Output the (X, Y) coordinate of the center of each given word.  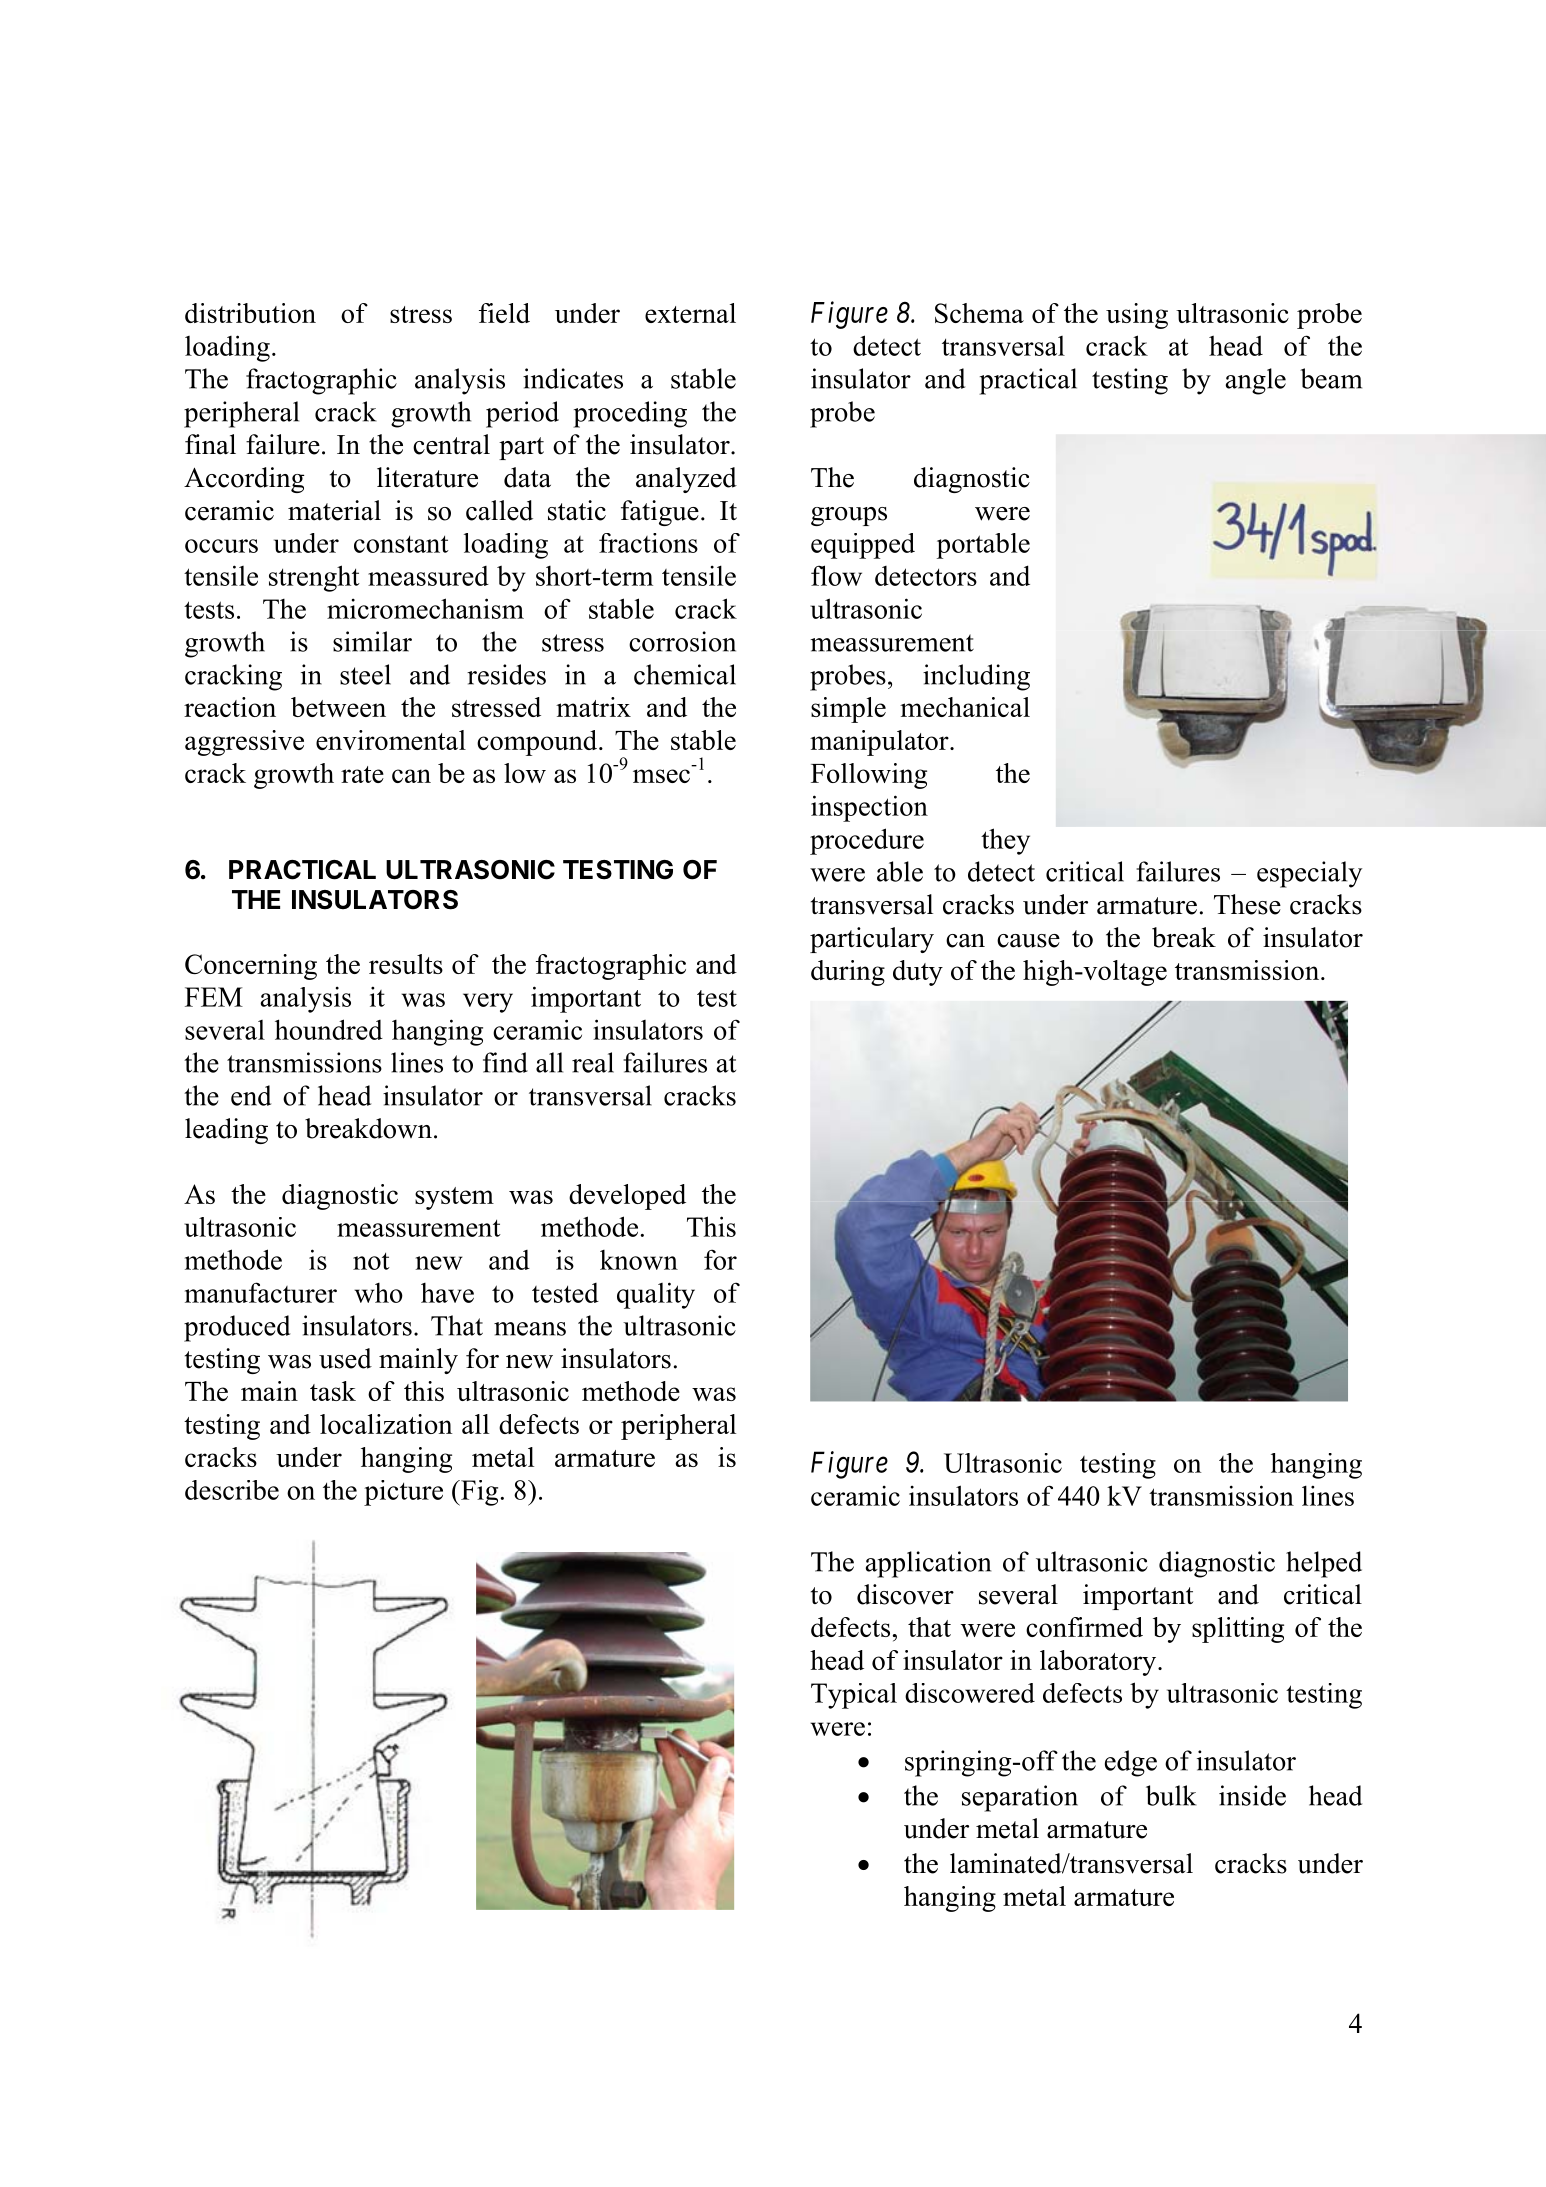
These (1247, 904)
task (333, 1391)
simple (848, 710)
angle (1256, 381)
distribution (250, 313)
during (848, 973)
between (338, 707)
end (251, 1095)
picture (403, 1493)
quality (656, 1295)
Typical (854, 1696)
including (976, 677)
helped (1324, 1564)
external (690, 313)
